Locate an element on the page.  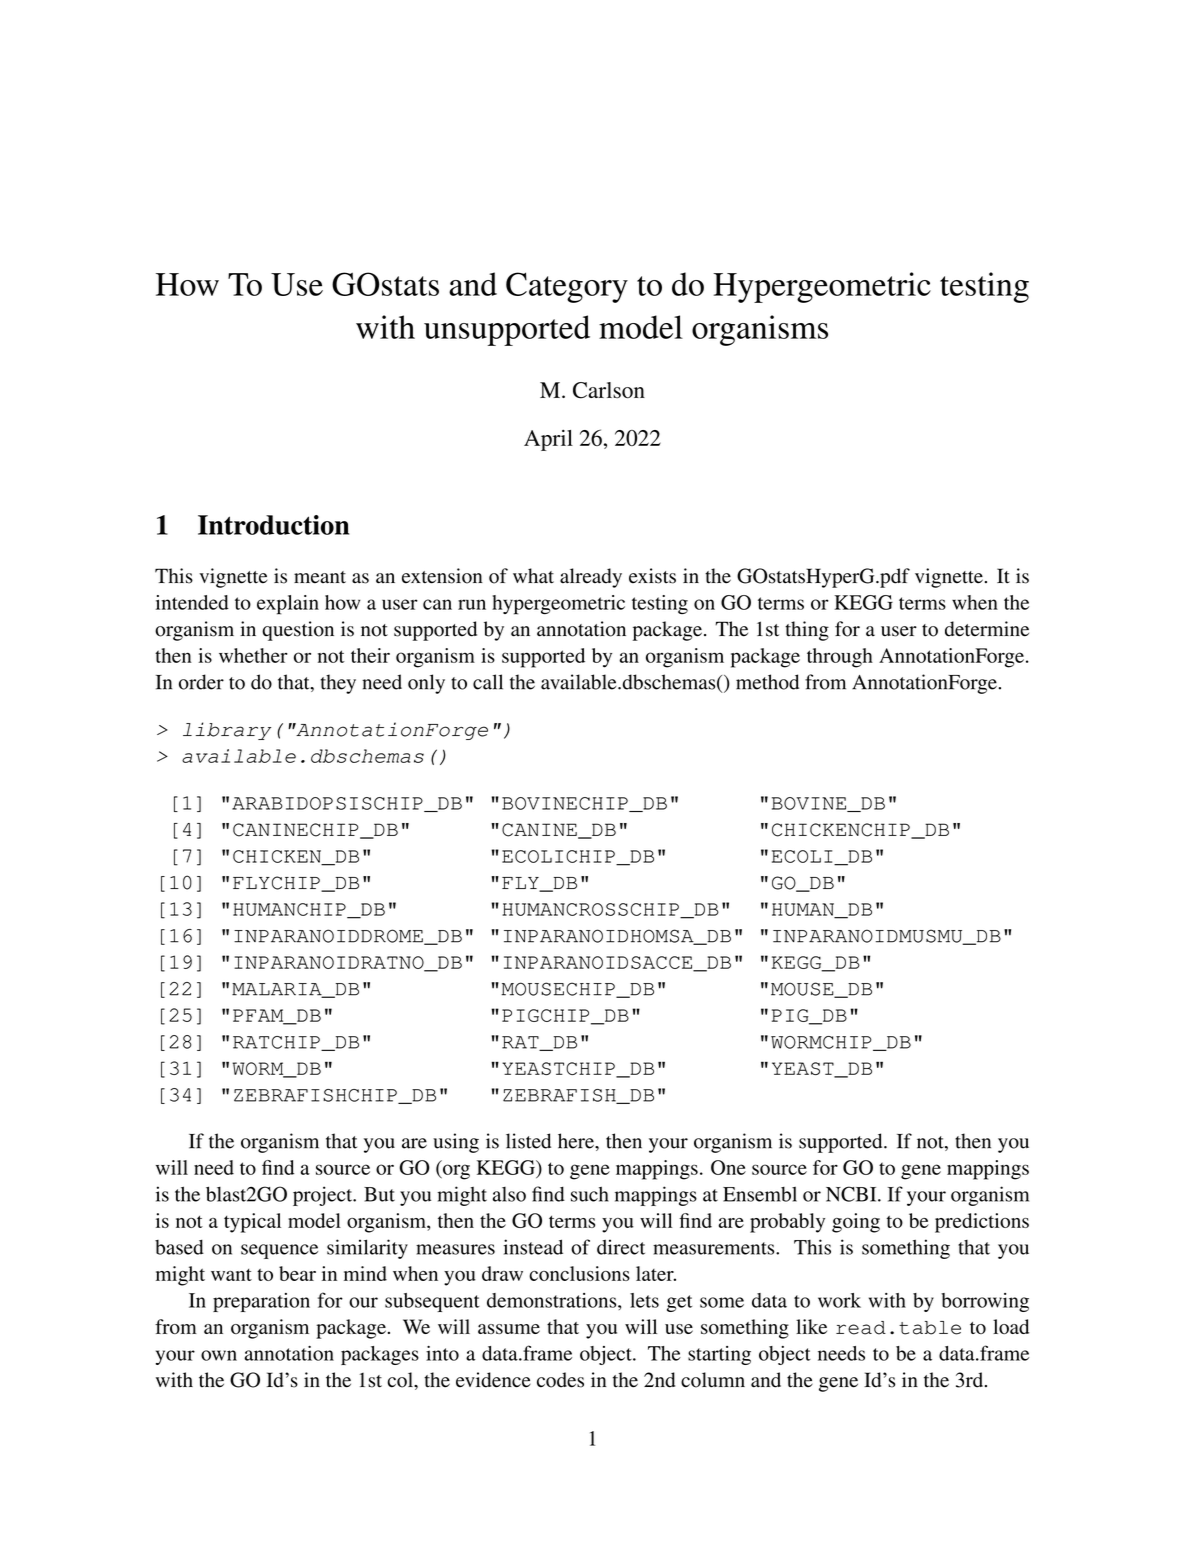
Carlson is located at coordinates (609, 390).
